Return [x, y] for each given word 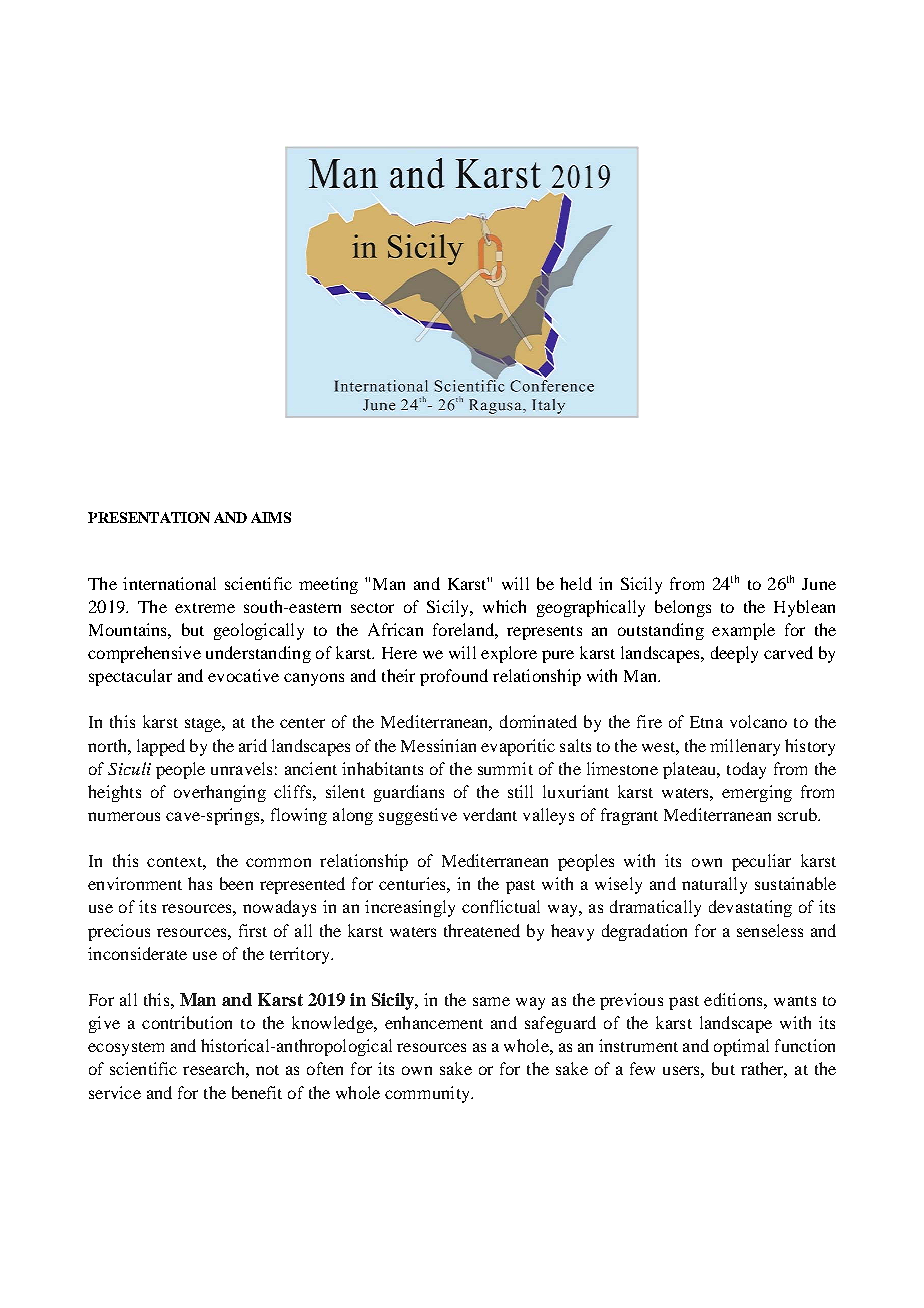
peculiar [761, 862]
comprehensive [144, 654]
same [491, 1001]
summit [505, 768]
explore [509, 654]
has [200, 883]
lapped [161, 747]
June [819, 584]
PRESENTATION [149, 517]
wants [795, 1001]
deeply [734, 654]
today [746, 770]
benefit [257, 1092]
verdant [490, 814]
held [576, 583]
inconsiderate [137, 953]
